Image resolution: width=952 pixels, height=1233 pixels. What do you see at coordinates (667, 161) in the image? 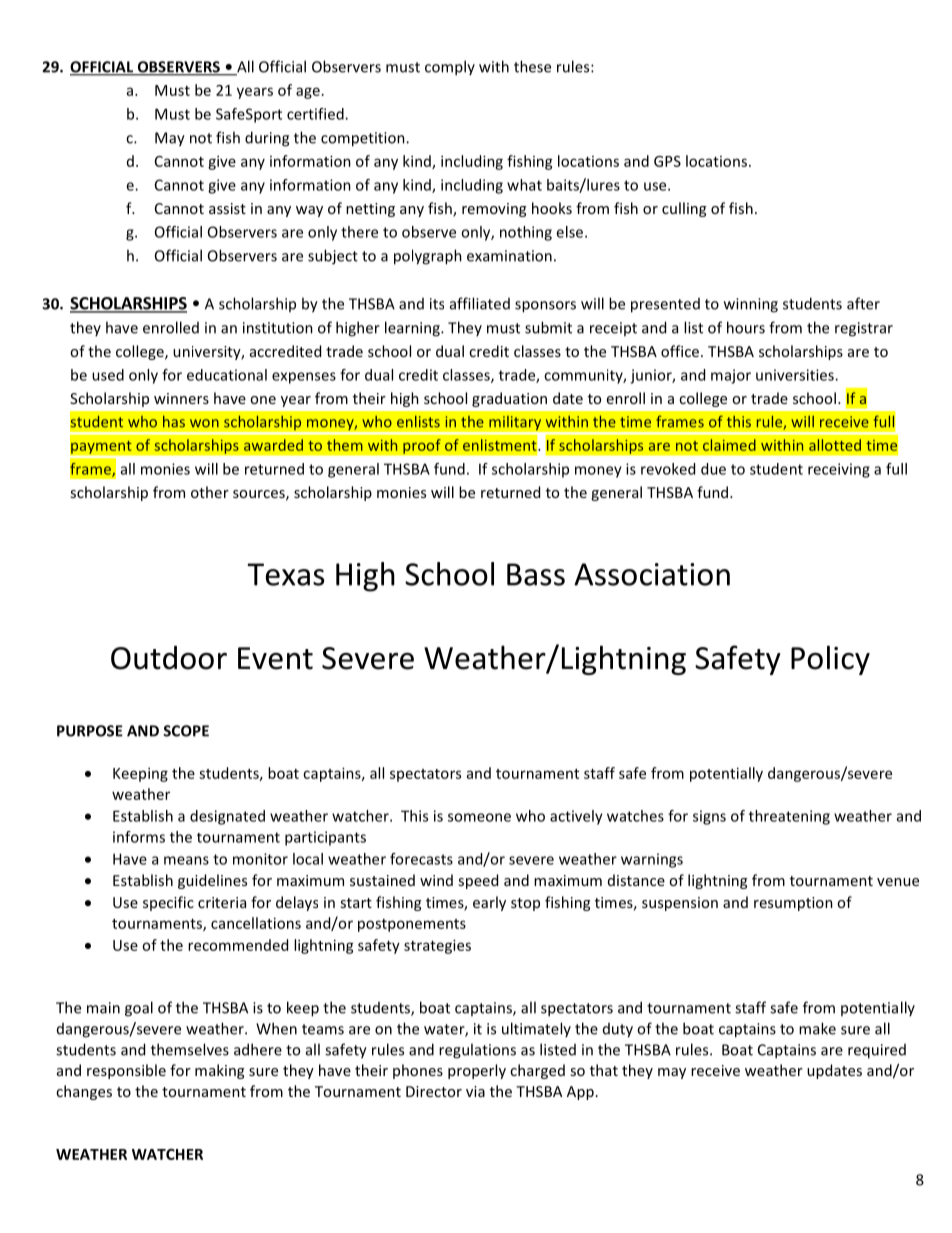
I see `GPS` at bounding box center [667, 161].
